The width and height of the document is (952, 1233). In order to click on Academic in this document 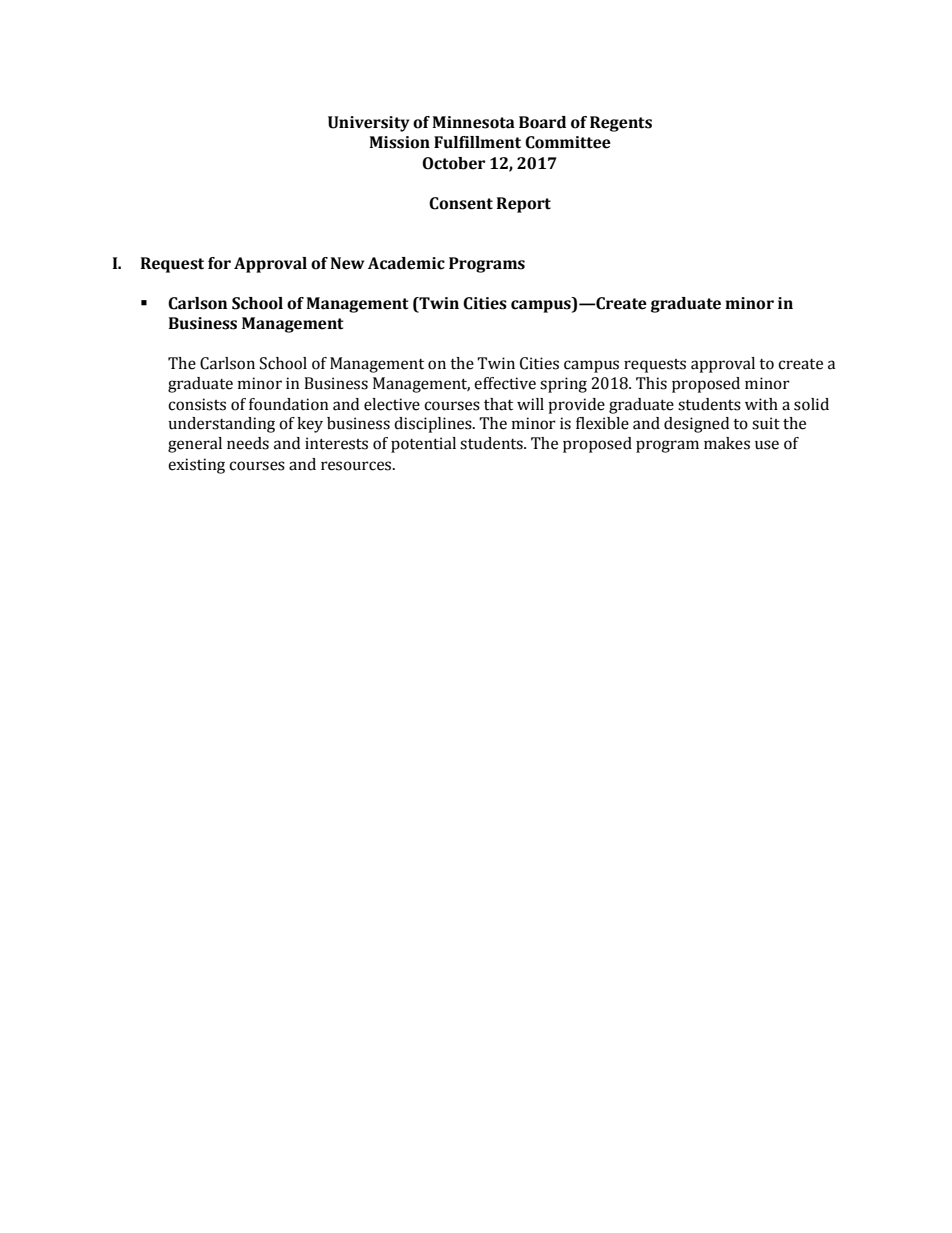, I will do `click(406, 263)`.
